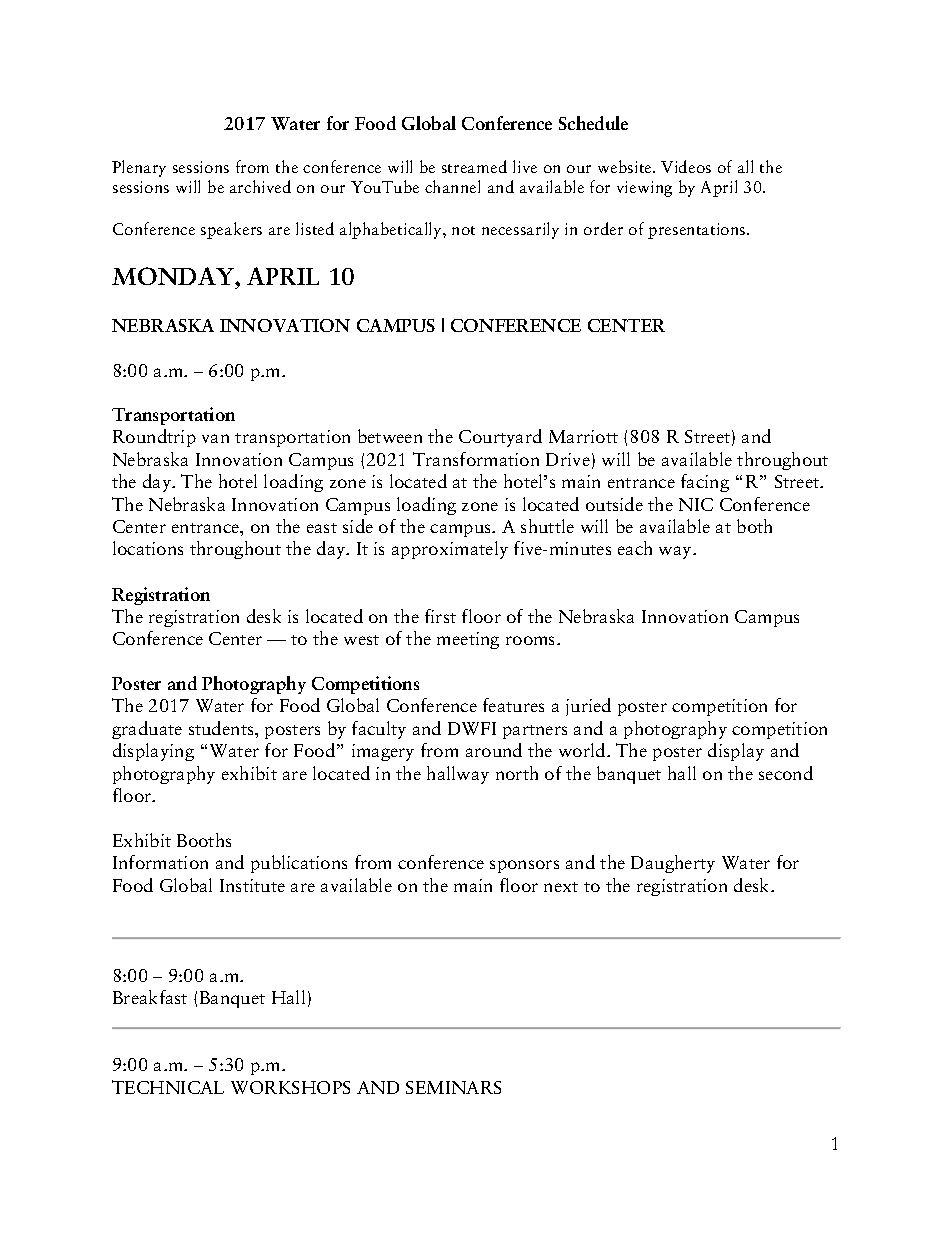 Image resolution: width=952 pixels, height=1233 pixels. I want to click on Videos, so click(686, 166).
